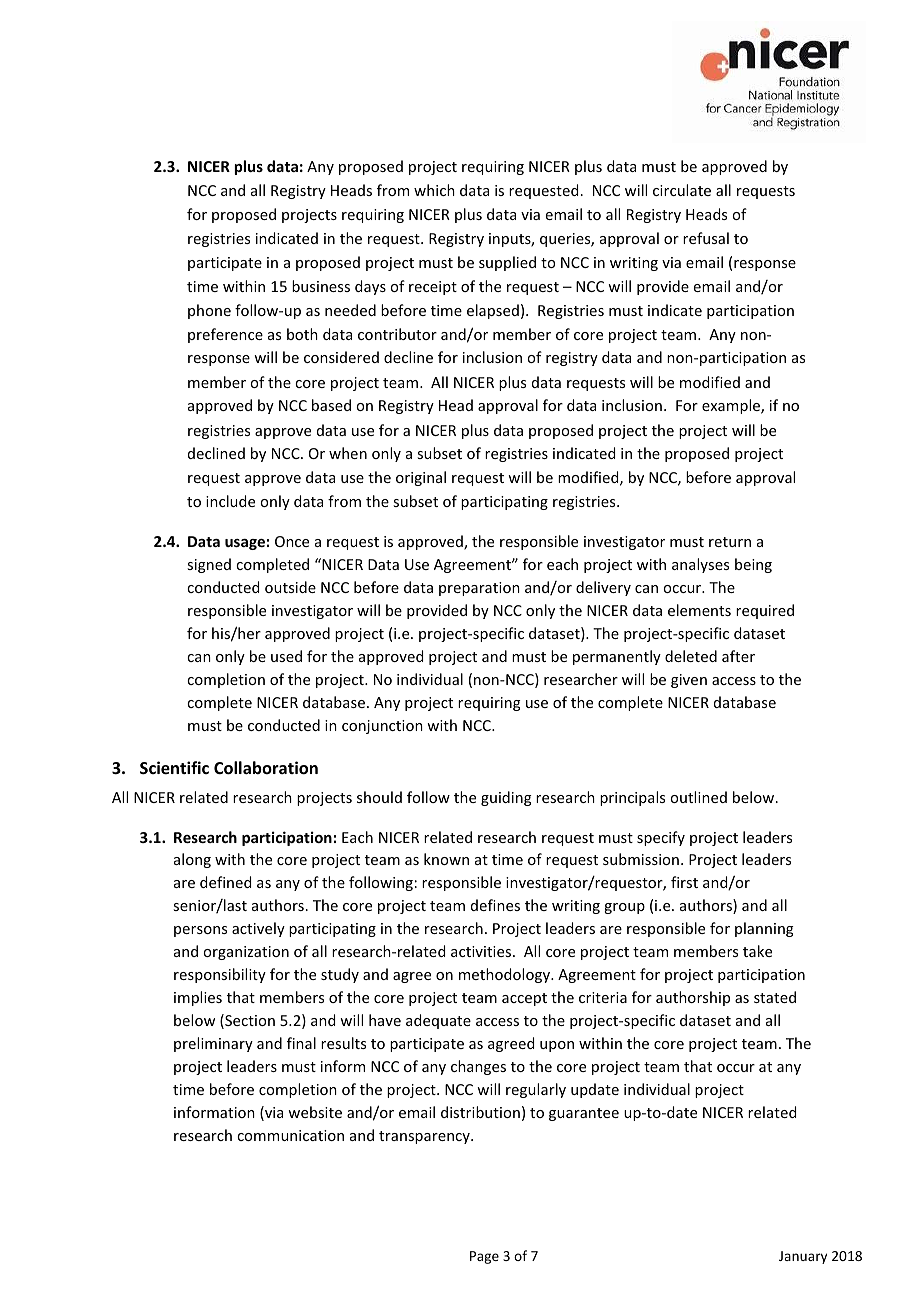  Describe the element at coordinates (507, 263) in the screenshot. I see `supplied` at that location.
